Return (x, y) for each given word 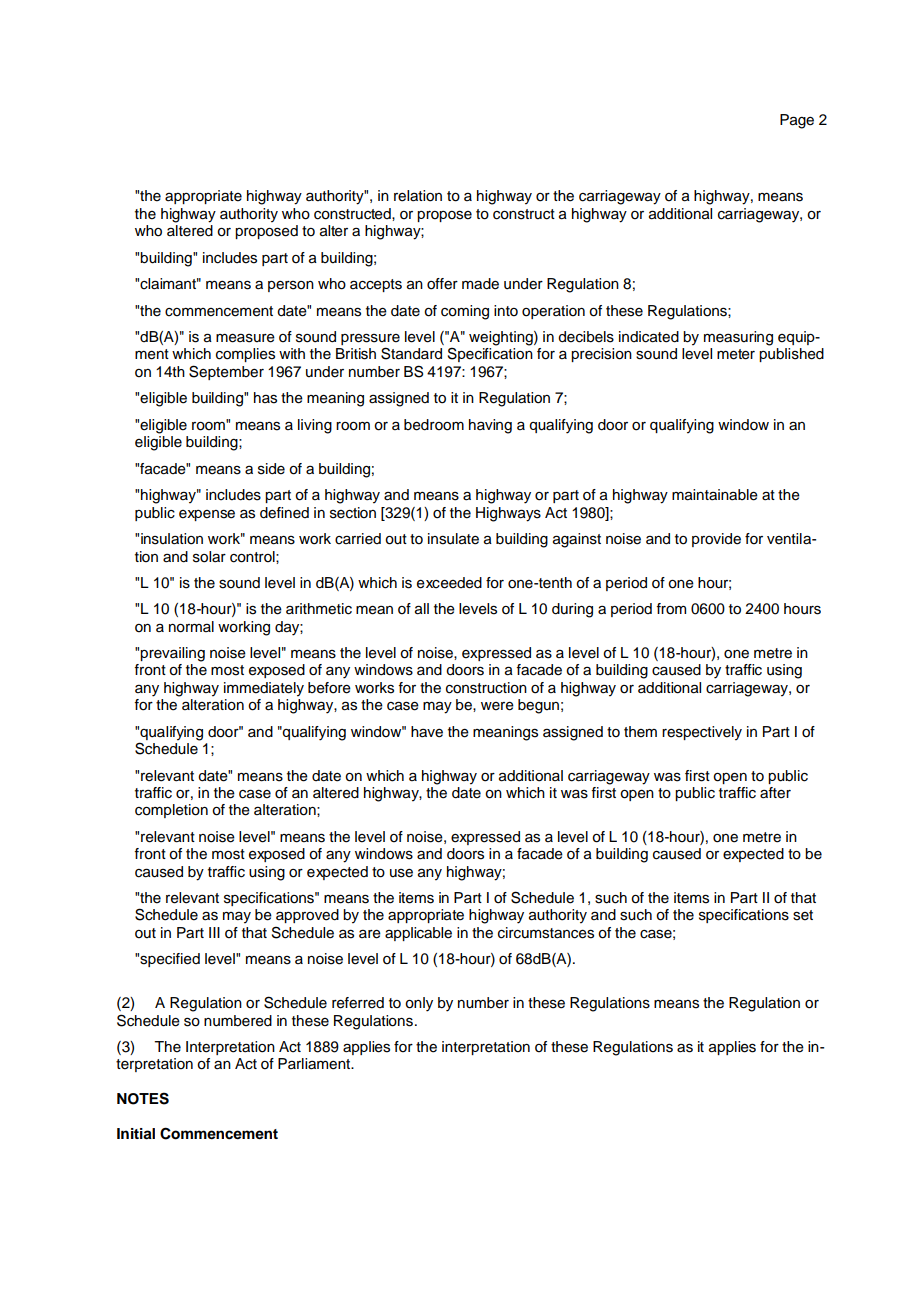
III (214, 932)
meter (736, 354)
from (671, 609)
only (419, 1004)
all (422, 609)
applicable (418, 934)
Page (797, 121)
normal (191, 627)
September (226, 372)
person (291, 286)
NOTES (143, 1098)
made (480, 284)
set (803, 915)
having (490, 426)
